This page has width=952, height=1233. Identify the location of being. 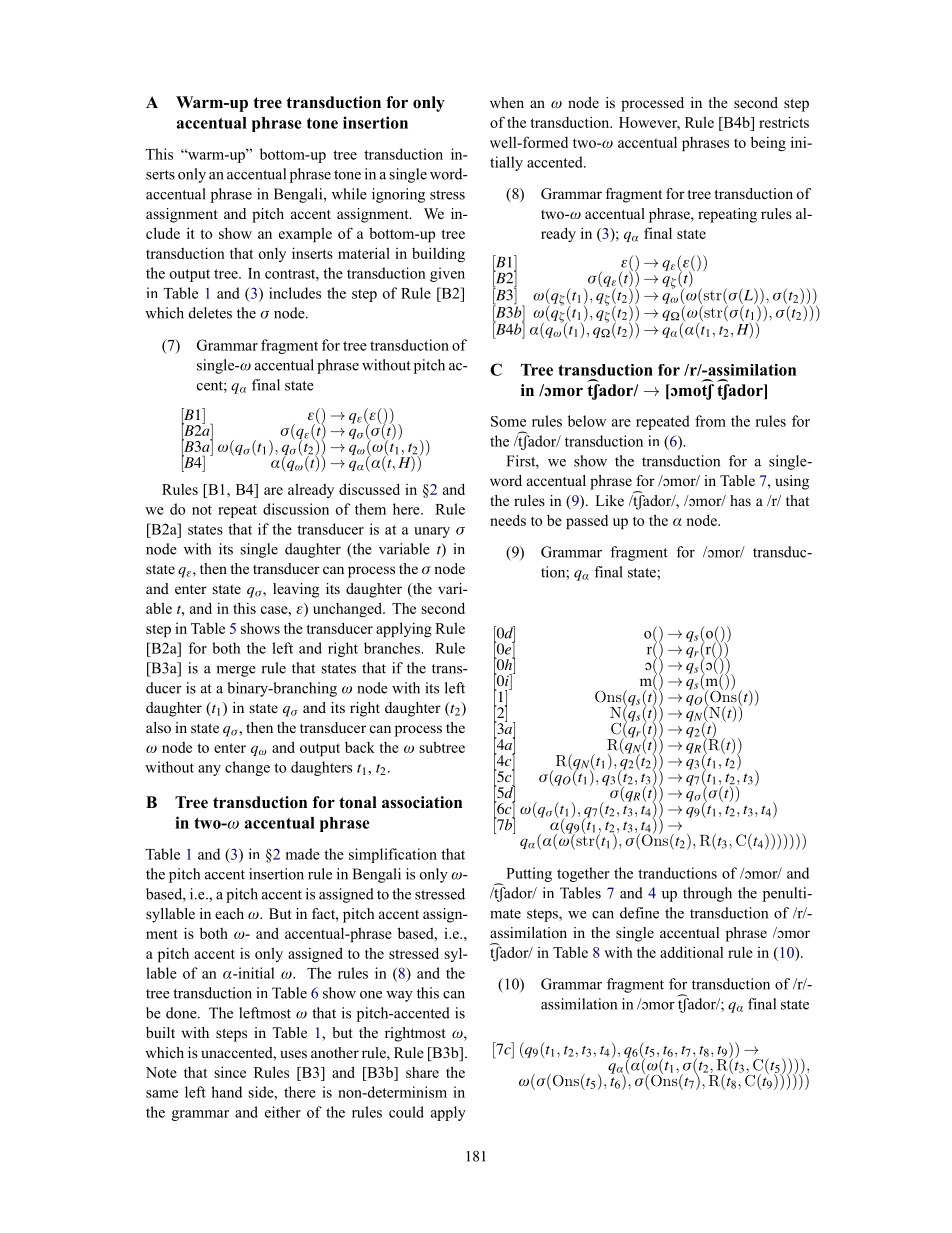
(768, 143).
